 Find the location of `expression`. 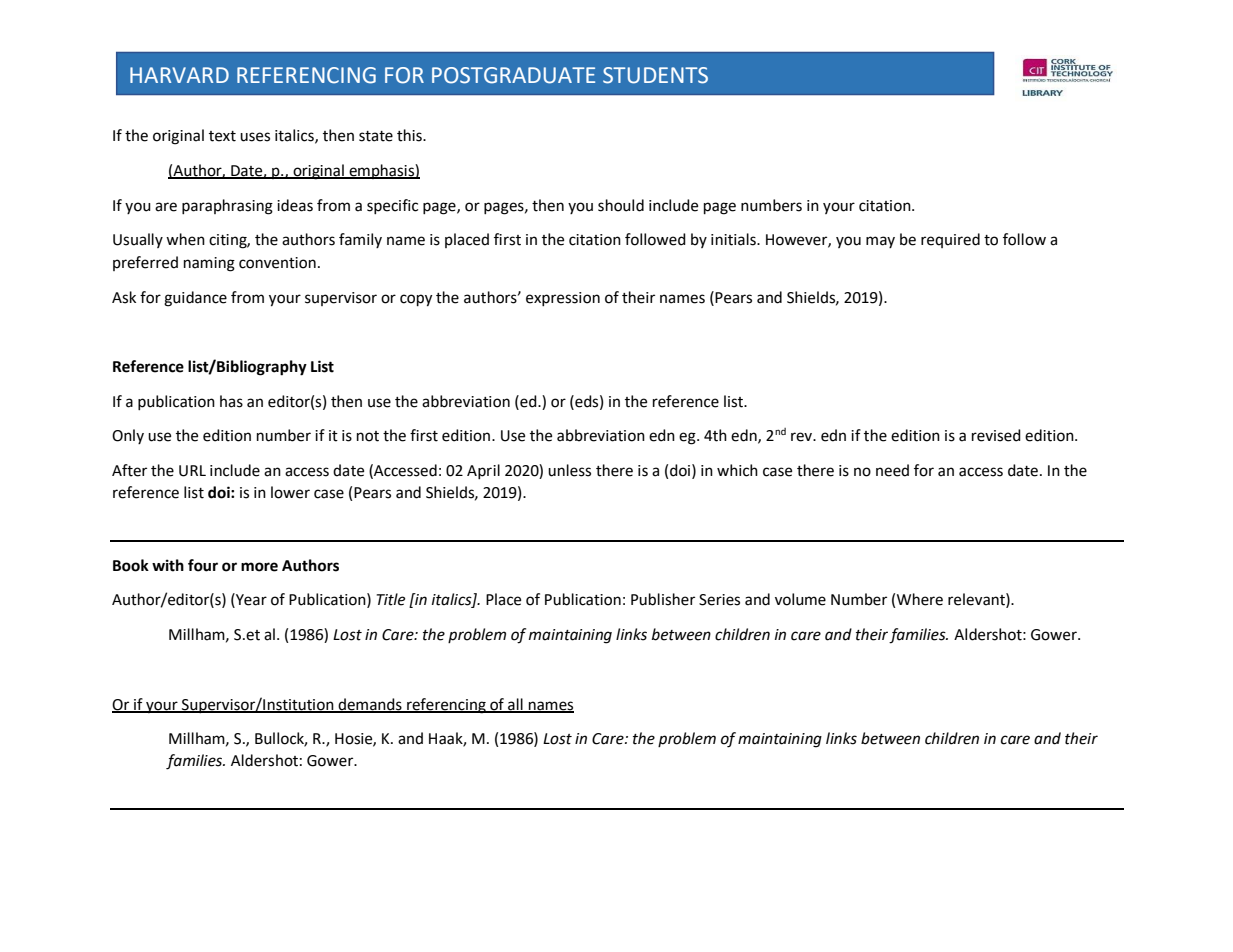

expression is located at coordinates (563, 299).
